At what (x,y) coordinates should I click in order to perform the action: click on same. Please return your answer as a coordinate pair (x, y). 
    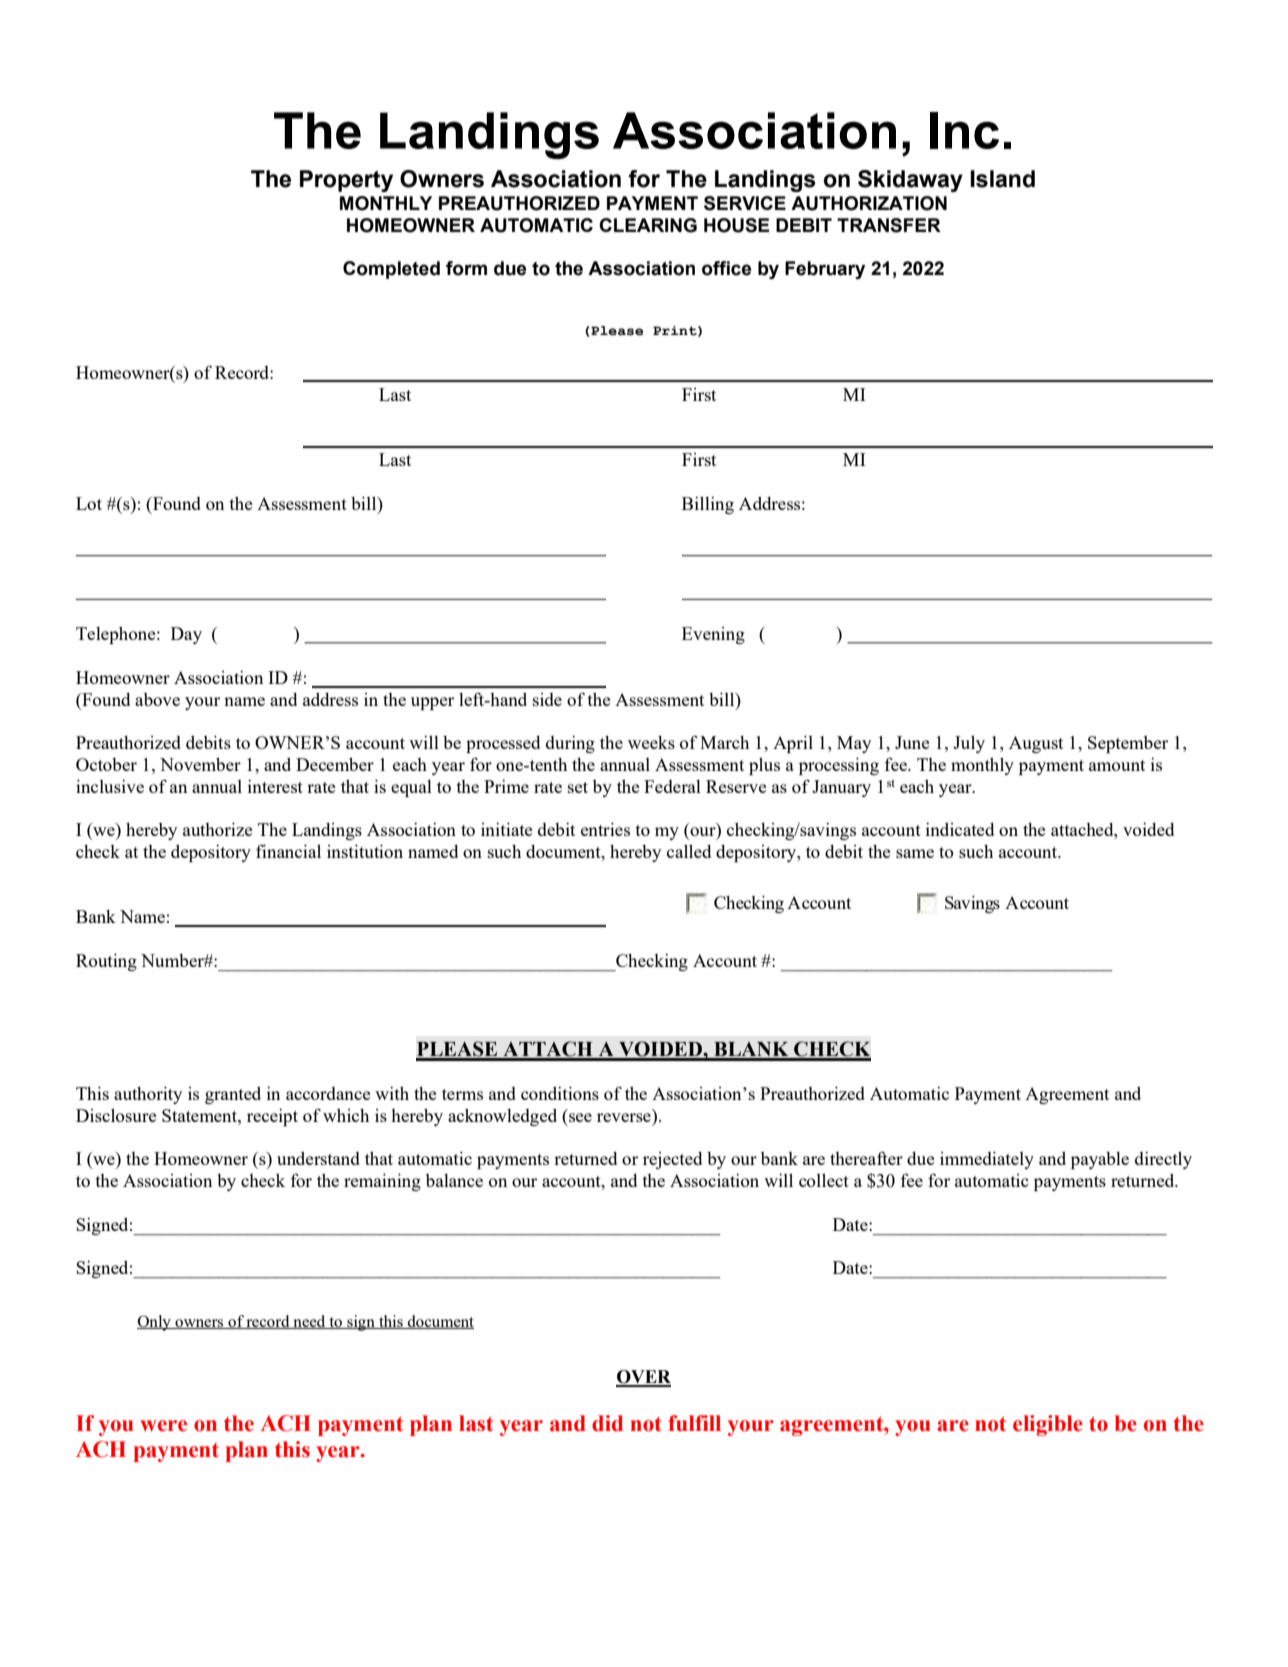
    Looking at the image, I should click on (915, 853).
